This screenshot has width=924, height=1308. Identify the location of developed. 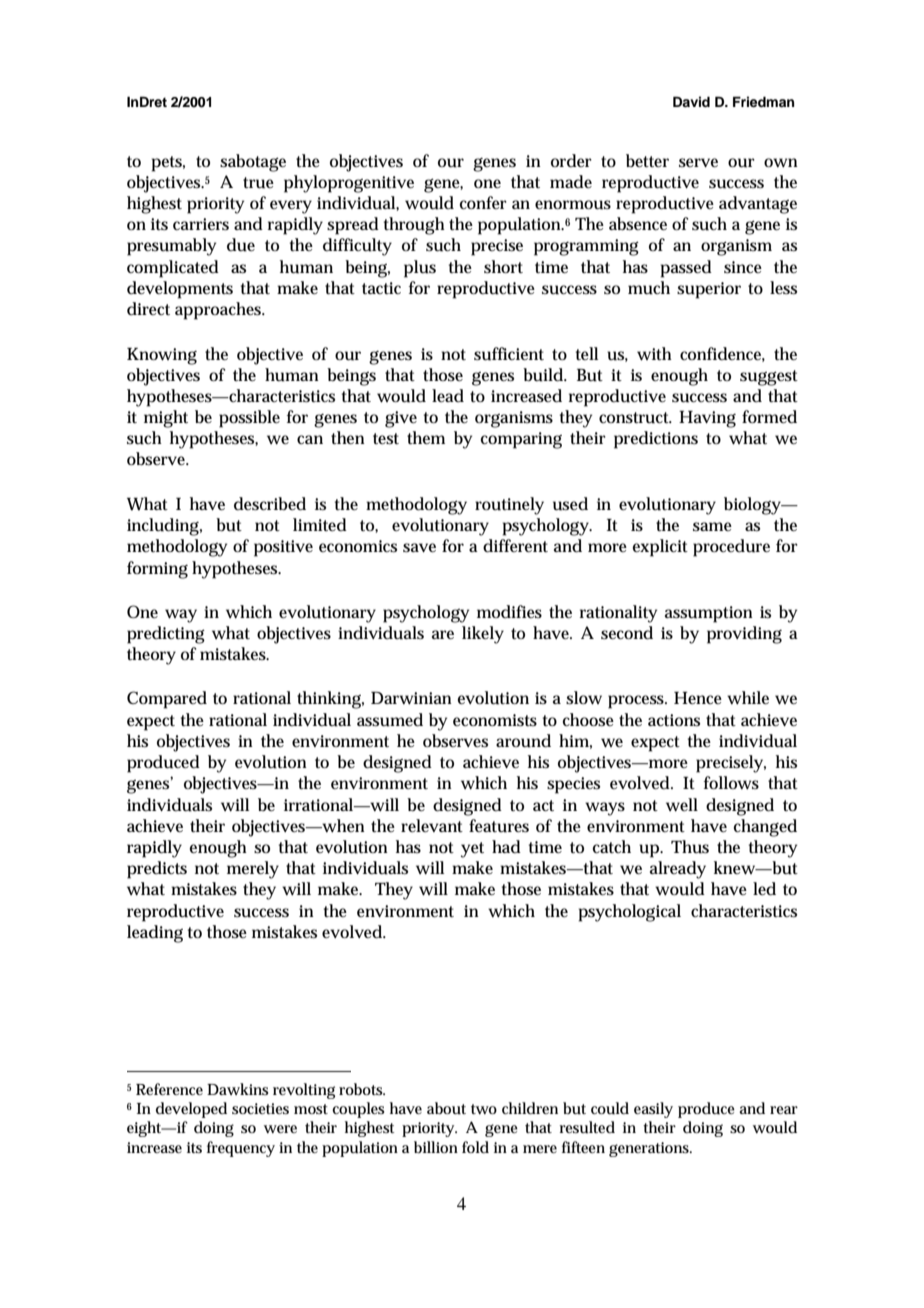
(191, 1110).
